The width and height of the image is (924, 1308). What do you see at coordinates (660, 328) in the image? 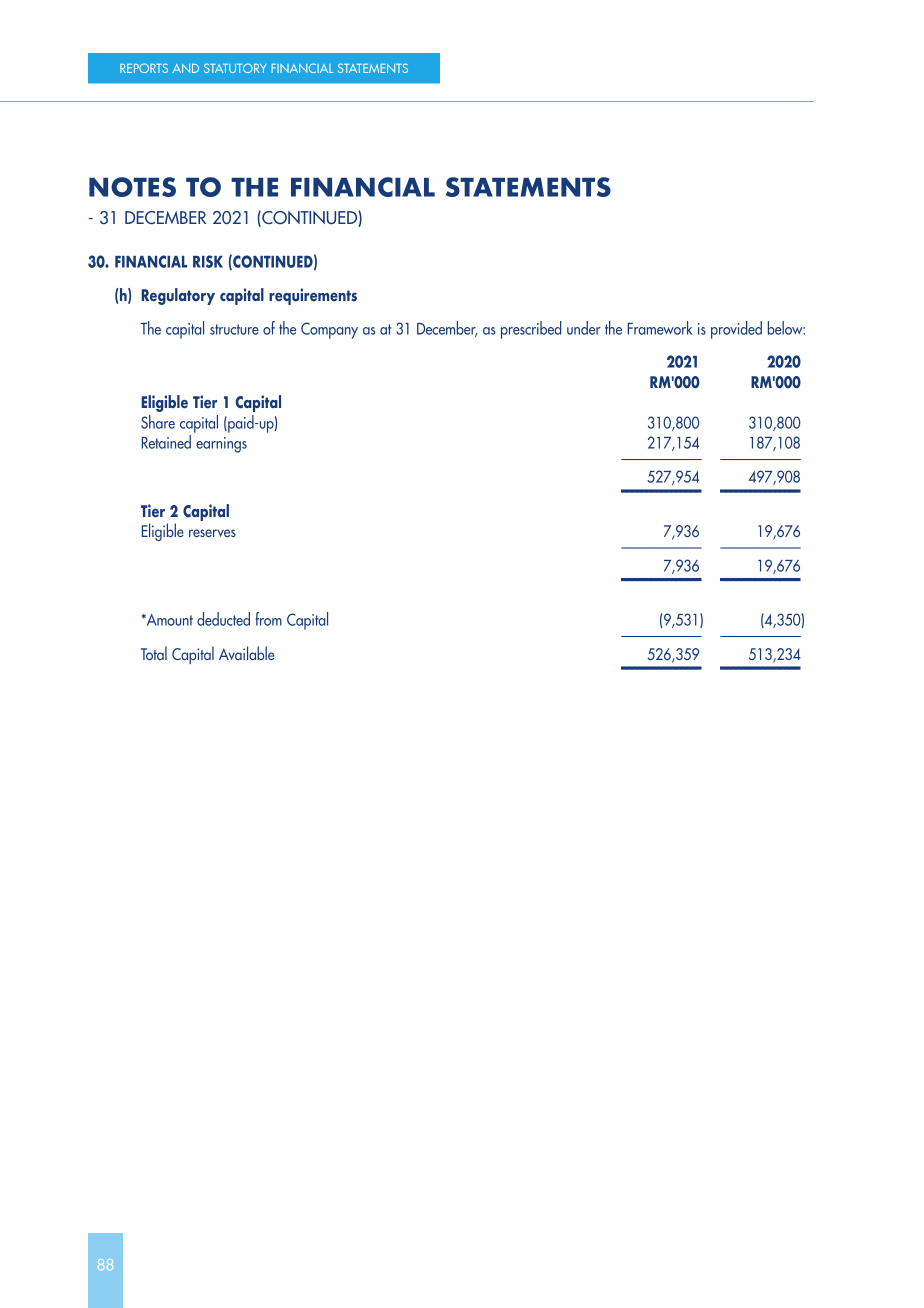
I see `Framework` at bounding box center [660, 328].
